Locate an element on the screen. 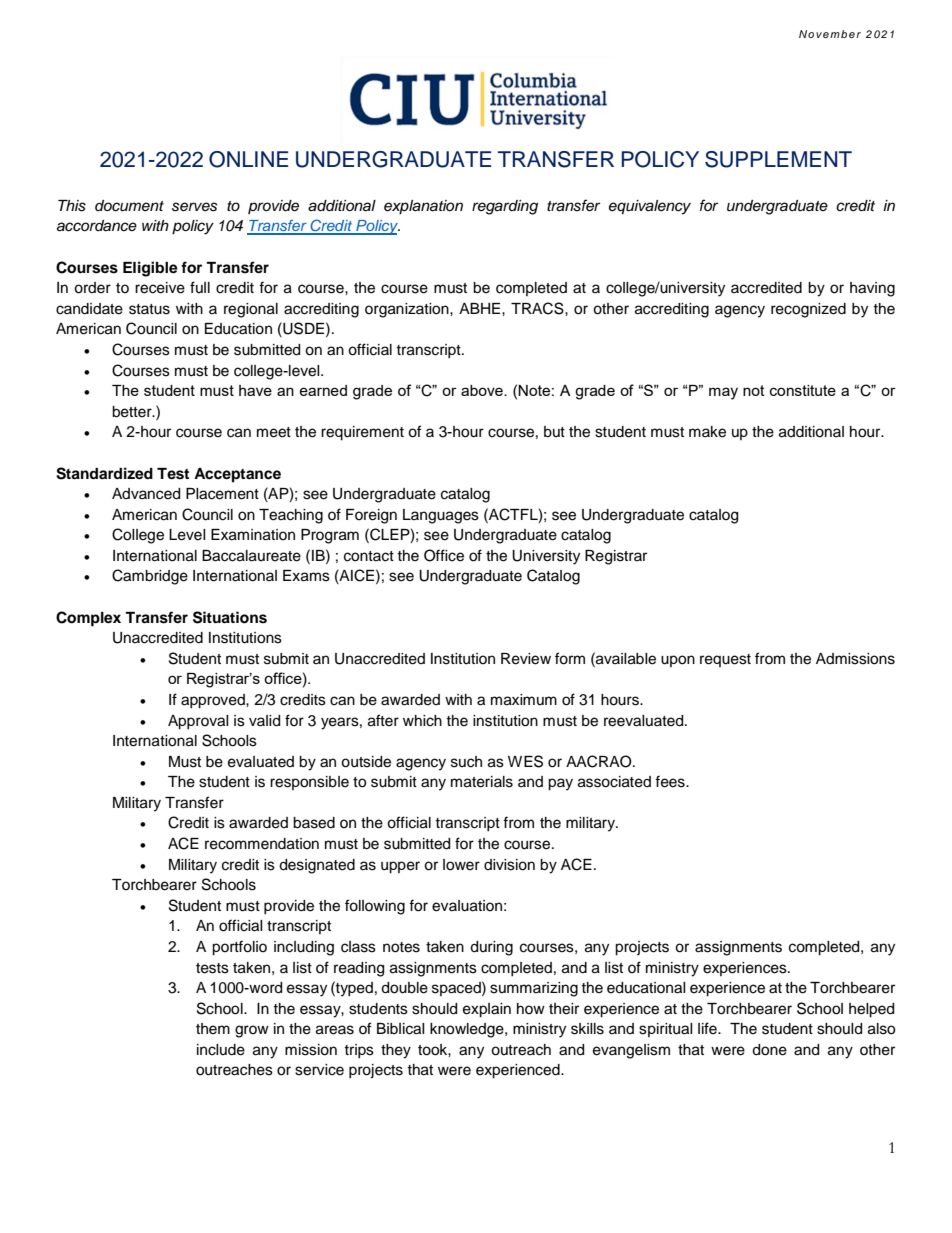 Image resolution: width=952 pixels, height=1233 pixels. SUPPLEMENT is located at coordinates (778, 159).
